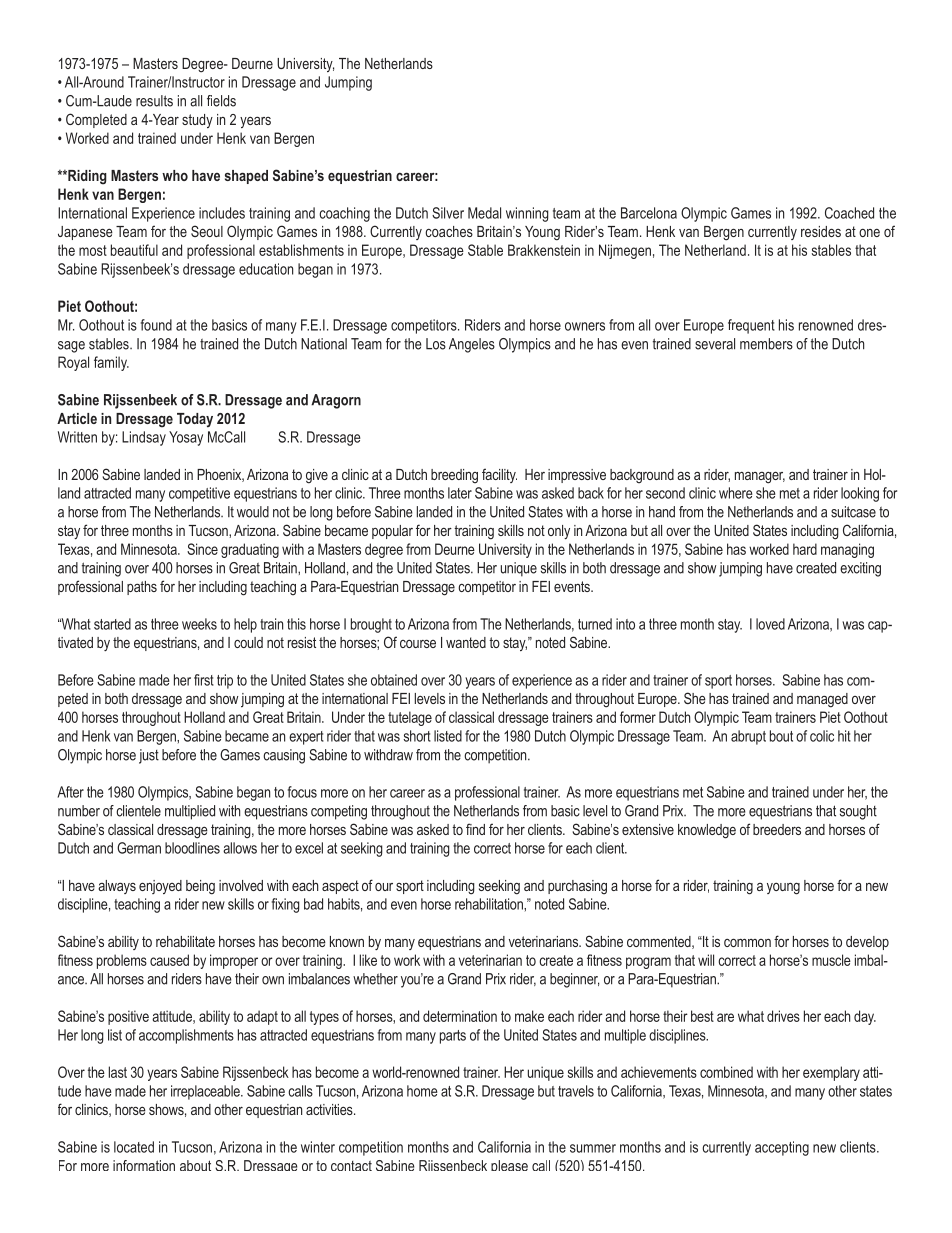 Image resolution: width=952 pixels, height=1233 pixels. I want to click on study, so click(197, 121).
